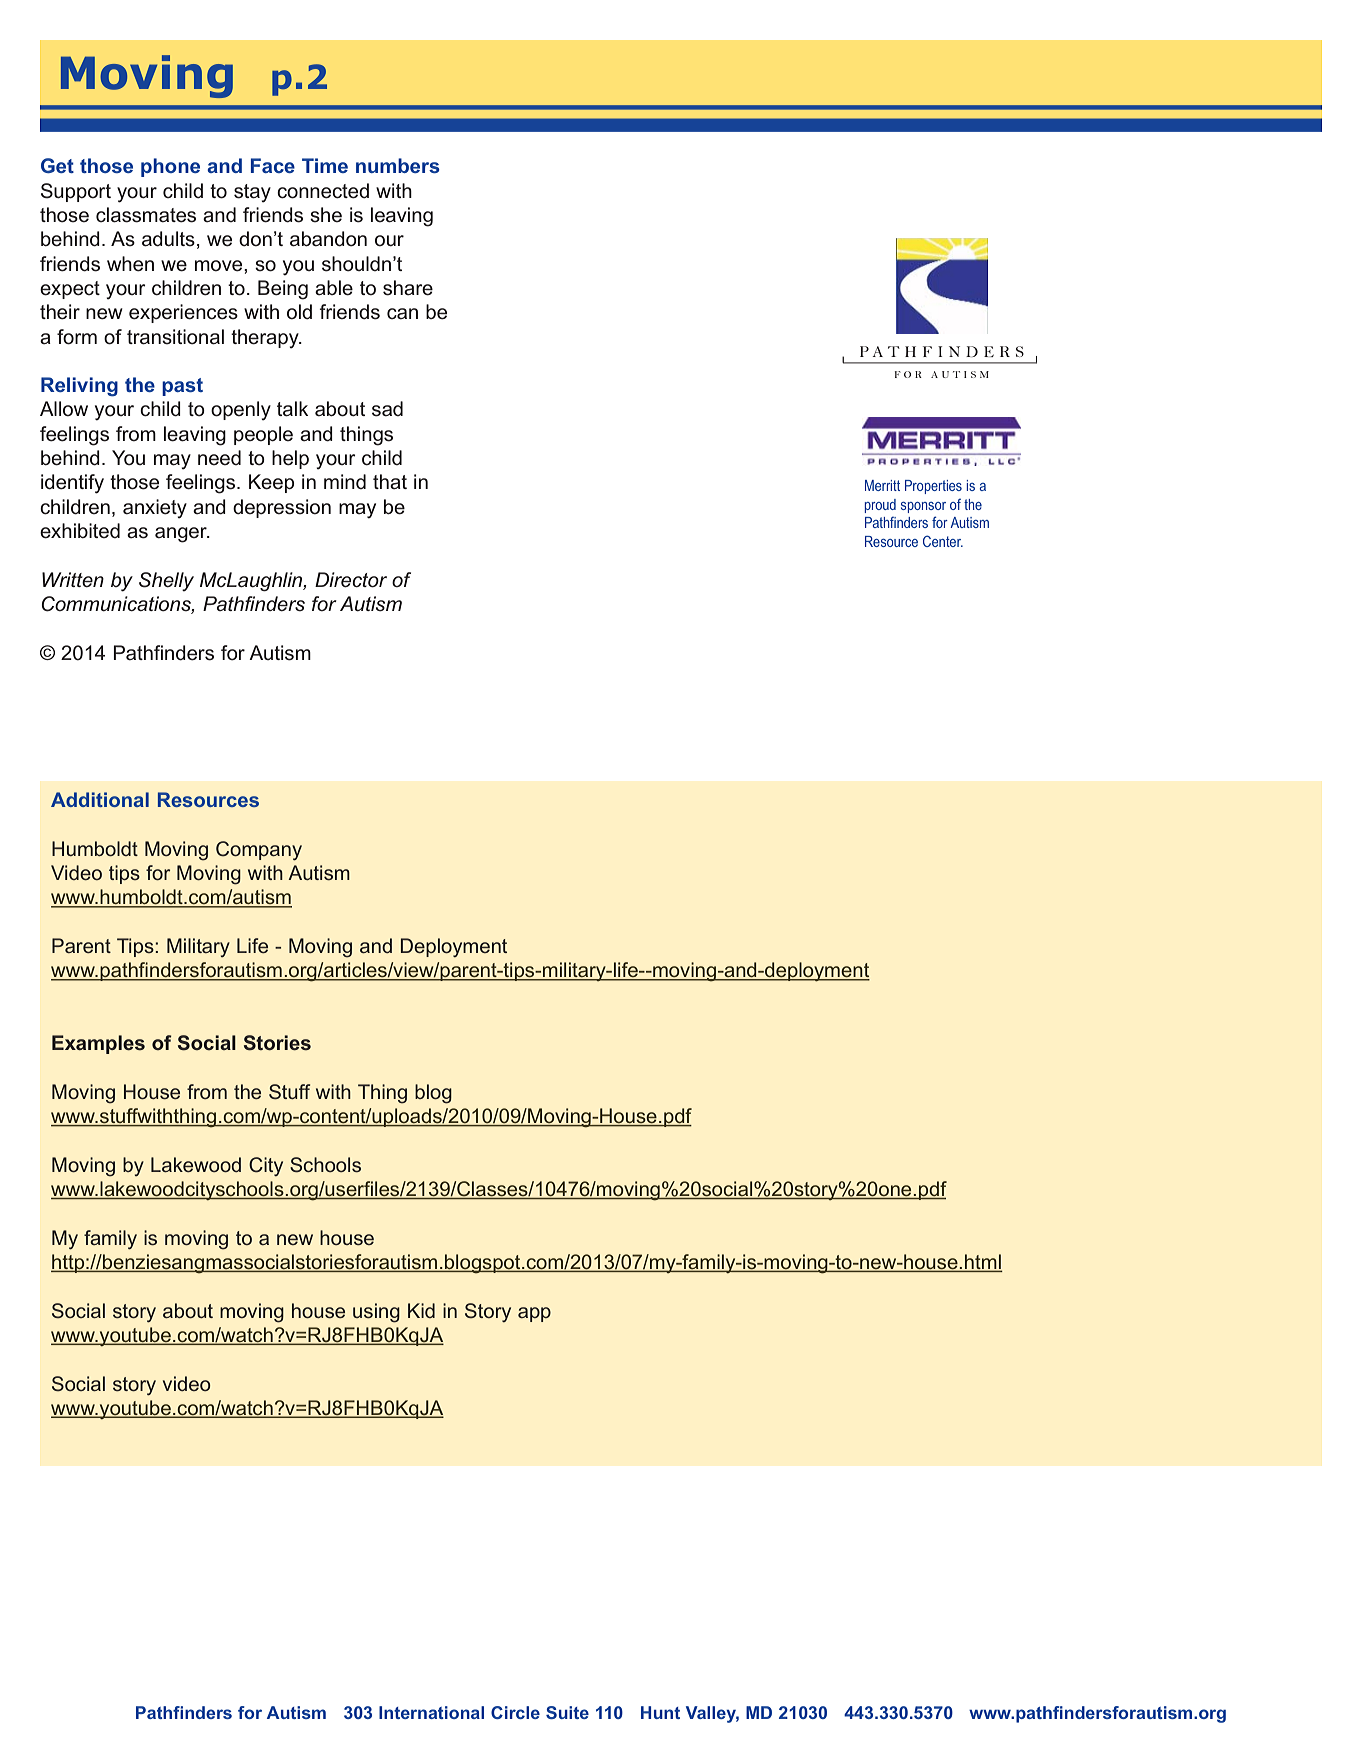 The height and width of the image is (1763, 1362). Describe the element at coordinates (943, 541) in the image. I see `Center` at that location.
